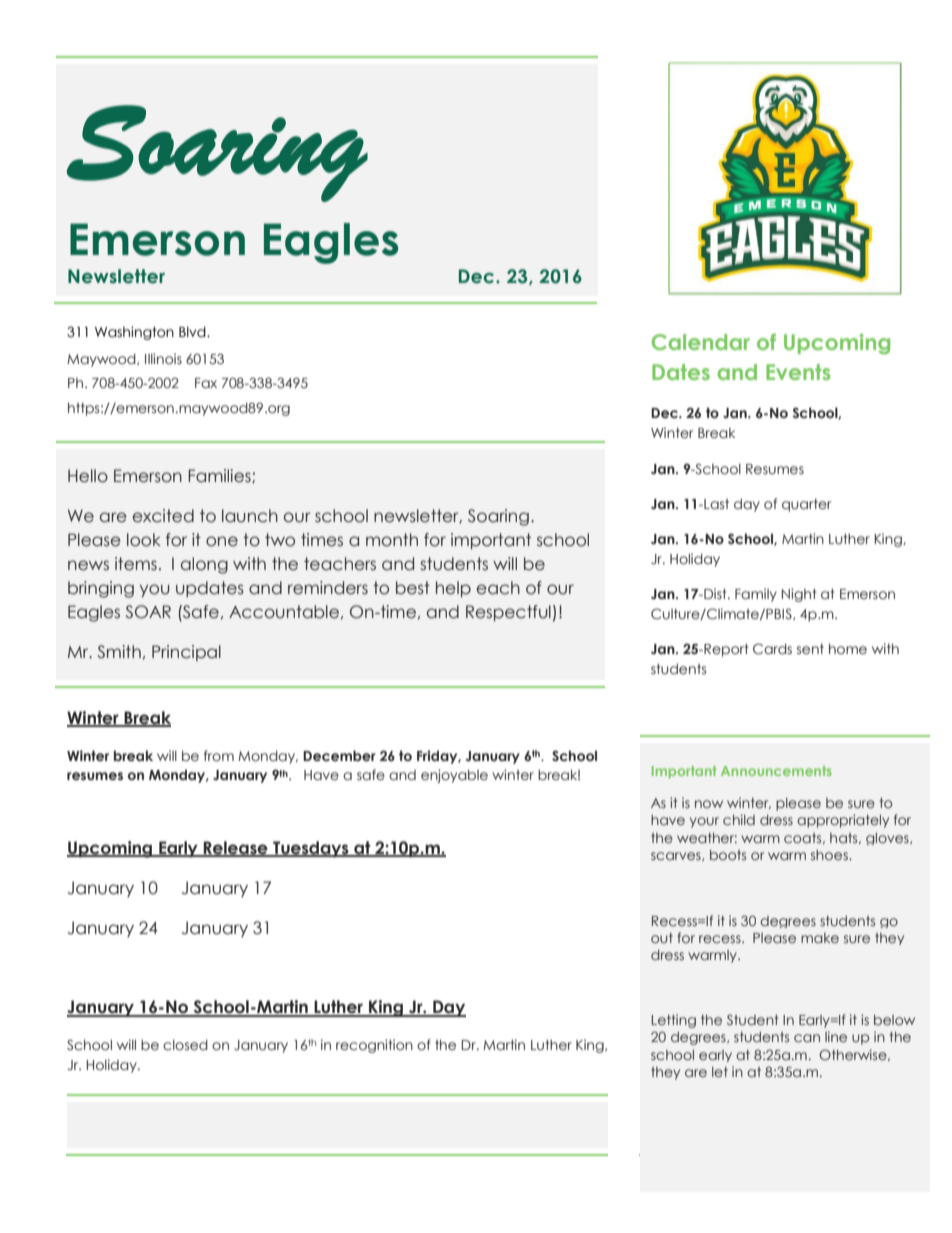 Image resolution: width=952 pixels, height=1233 pixels. I want to click on from, so click(219, 755).
